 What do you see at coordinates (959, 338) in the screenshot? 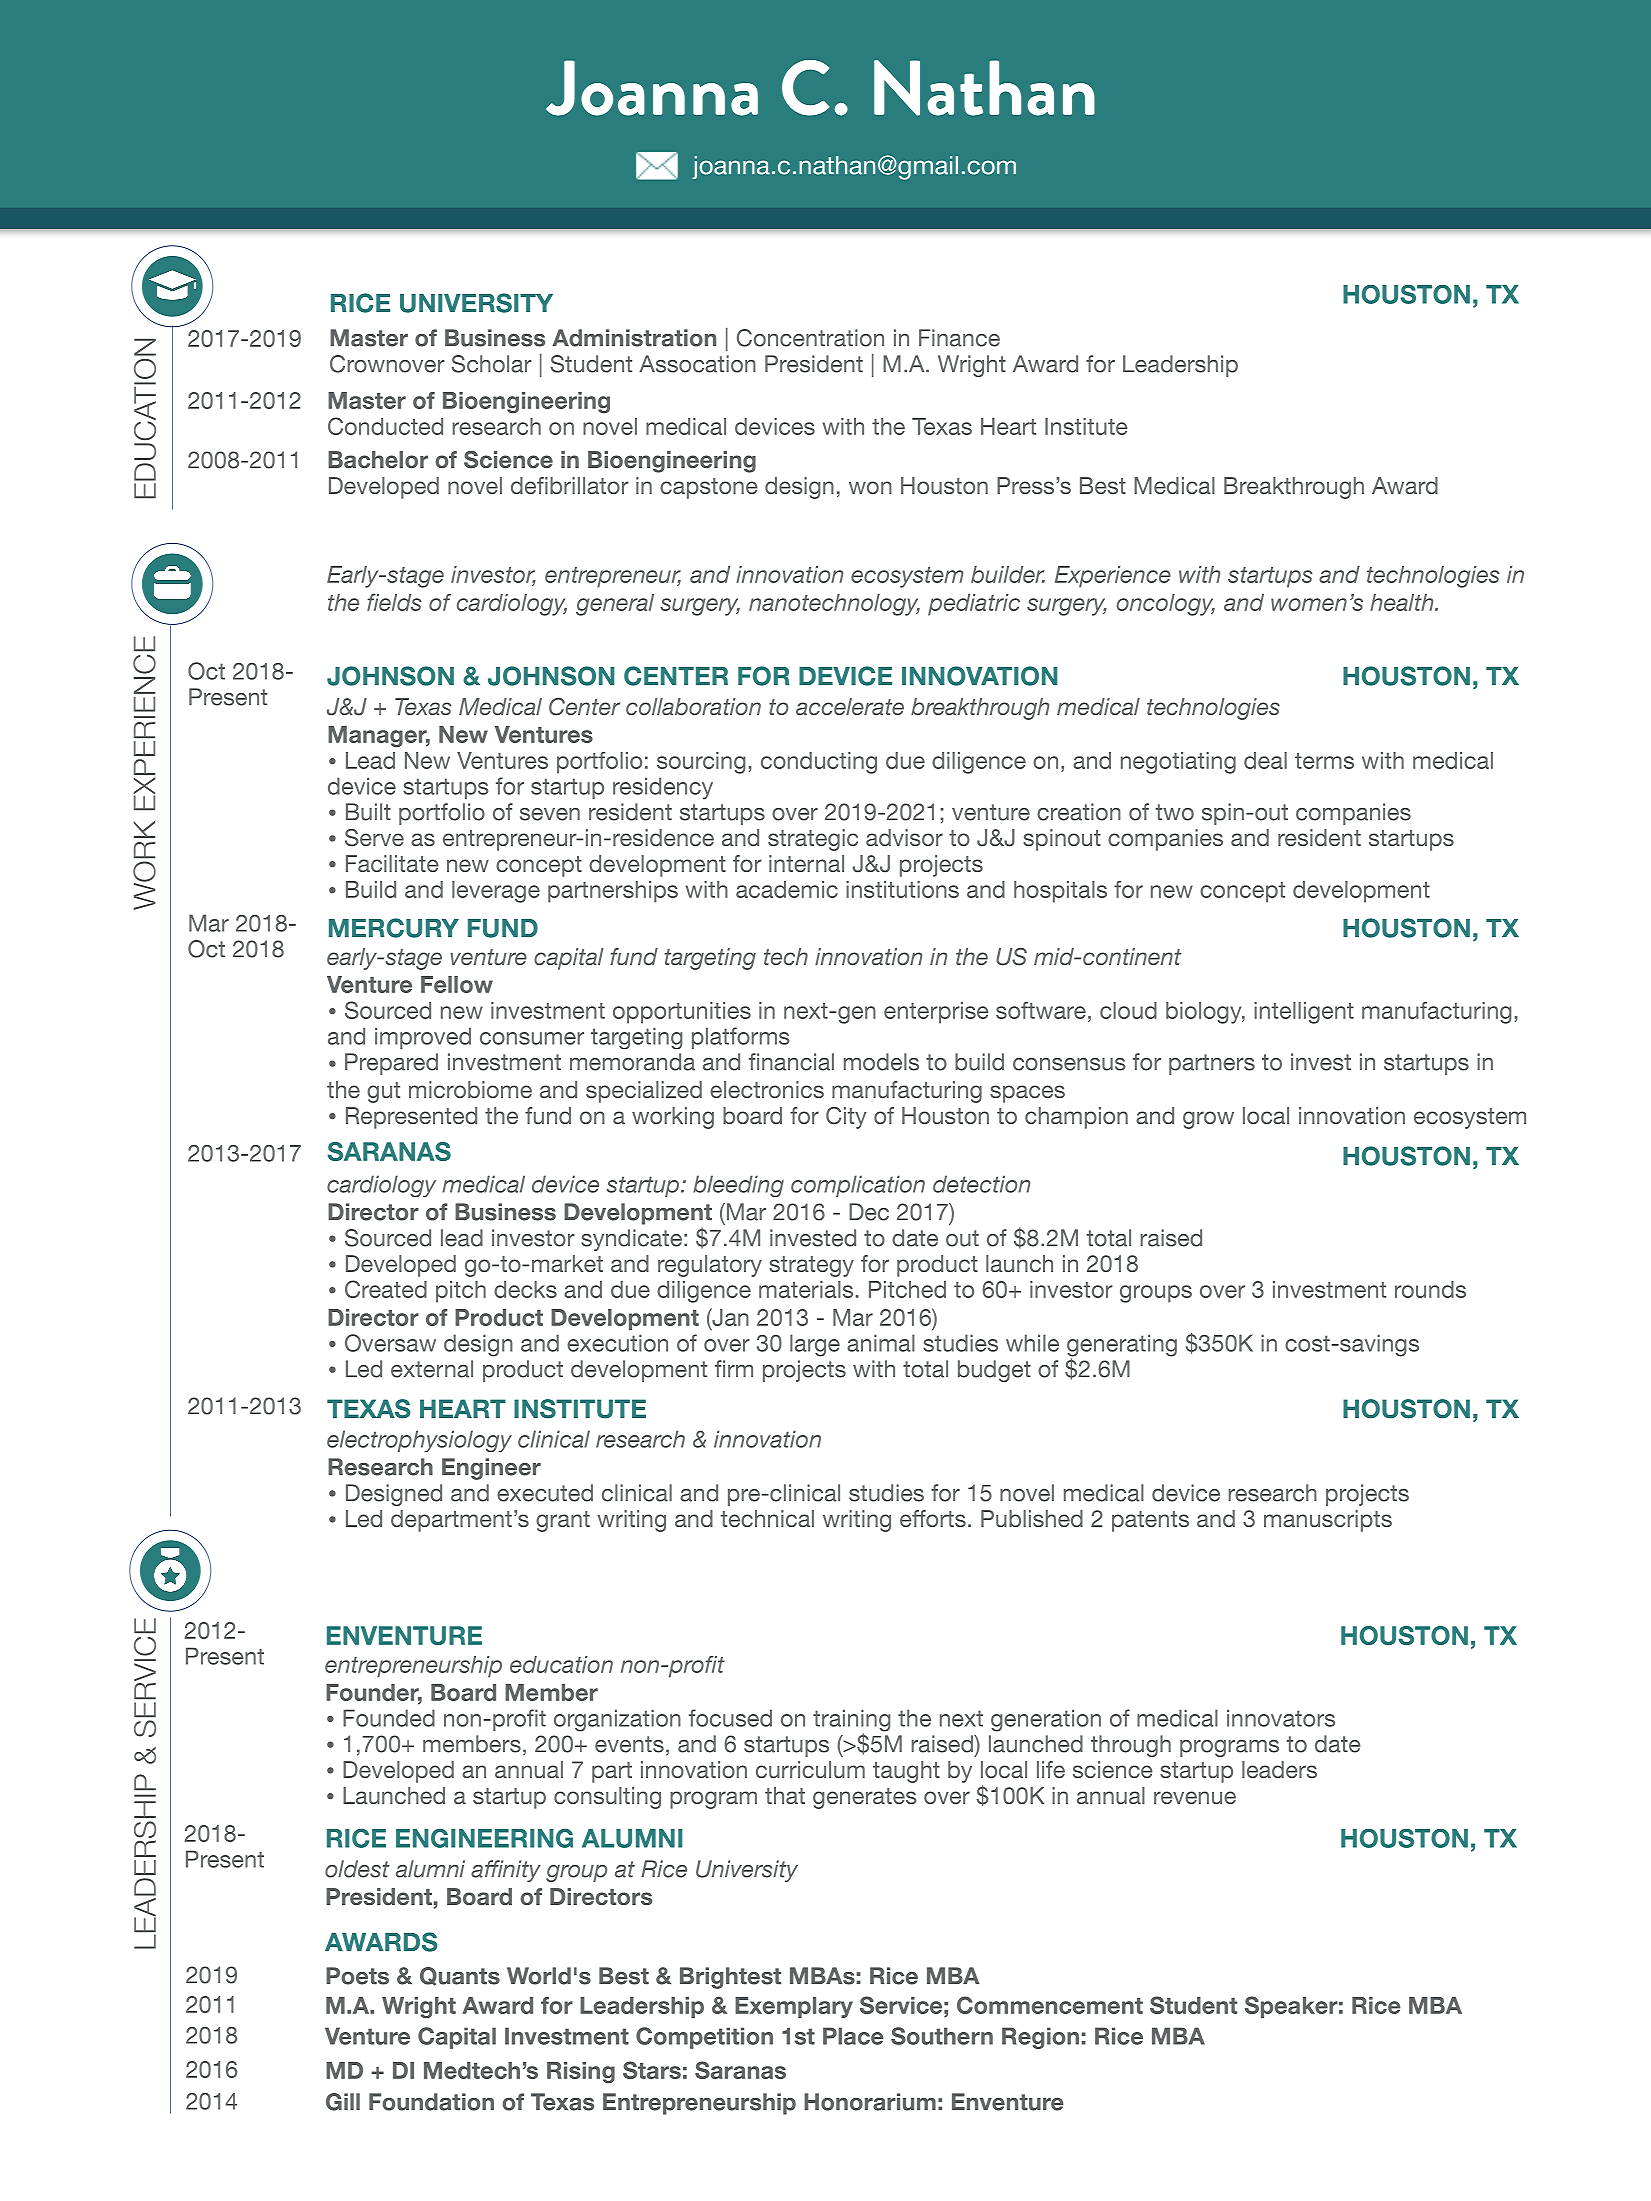
I see `Finance` at bounding box center [959, 338].
